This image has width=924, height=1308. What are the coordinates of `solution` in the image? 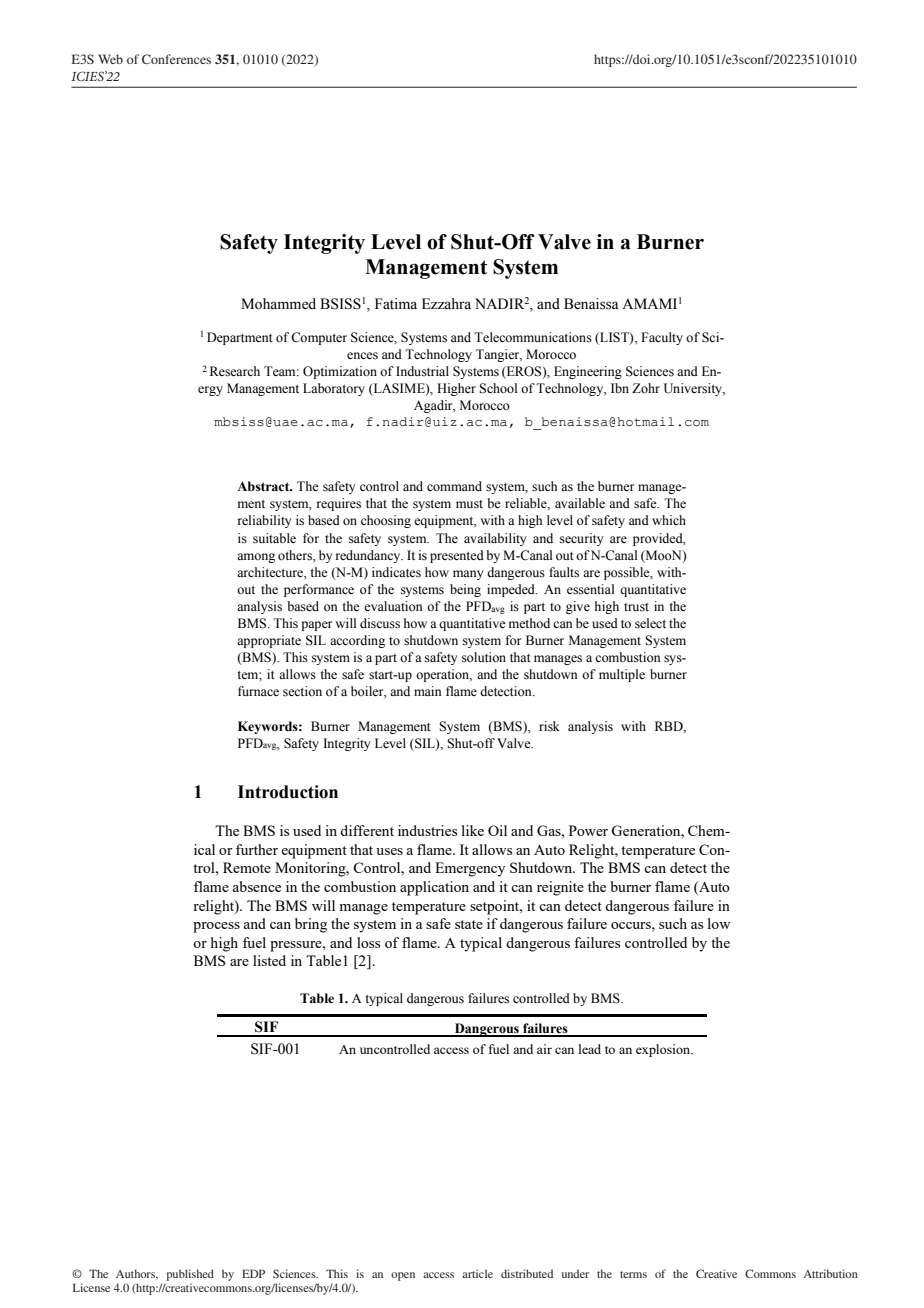 It's located at (484, 657).
